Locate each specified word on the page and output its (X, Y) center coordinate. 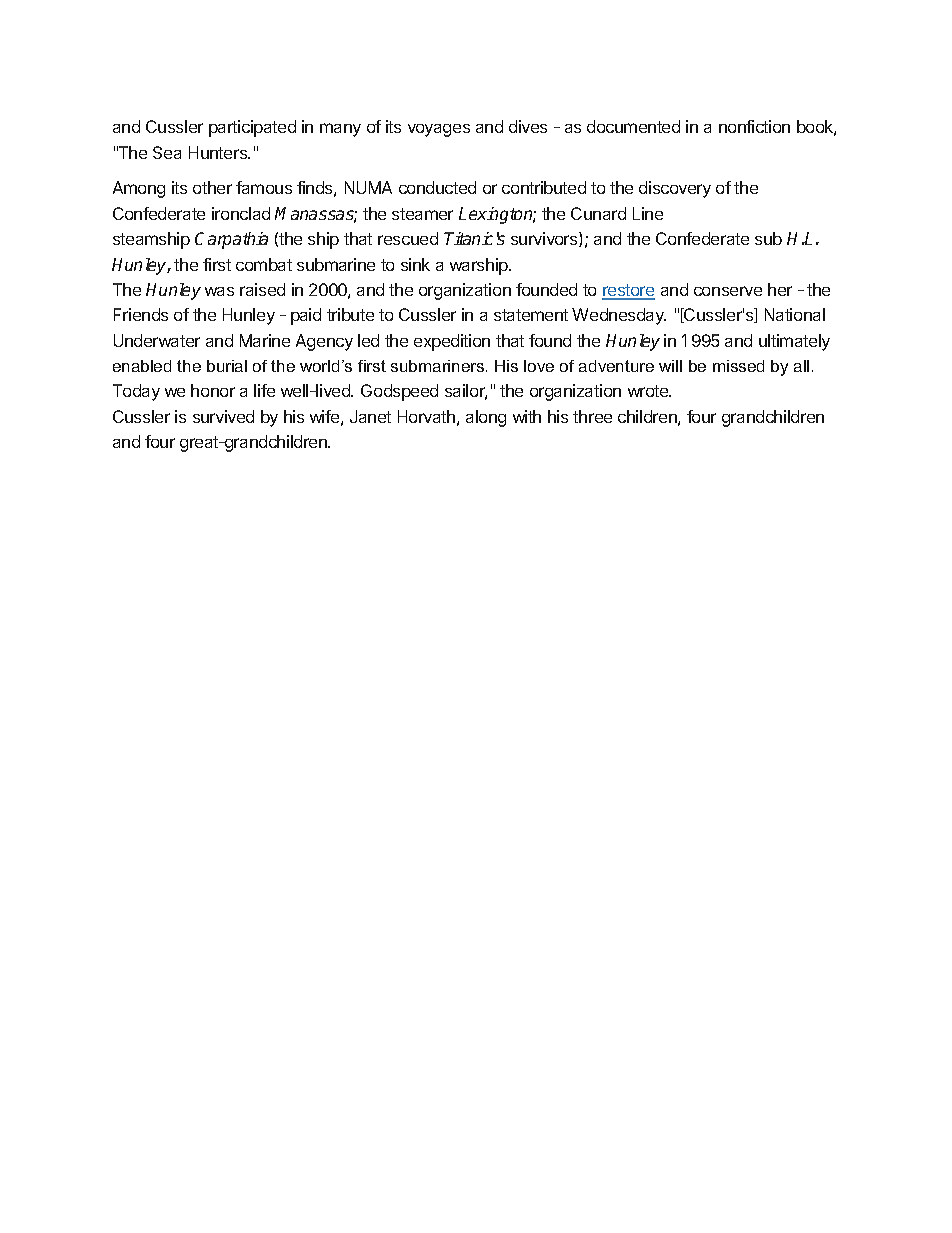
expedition (452, 342)
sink (415, 264)
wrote (649, 391)
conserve (728, 291)
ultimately (794, 342)
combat (264, 264)
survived (223, 416)
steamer (422, 214)
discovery (675, 189)
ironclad (241, 213)
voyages (439, 130)
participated (252, 128)
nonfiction (754, 126)
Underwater (157, 340)
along (486, 418)
